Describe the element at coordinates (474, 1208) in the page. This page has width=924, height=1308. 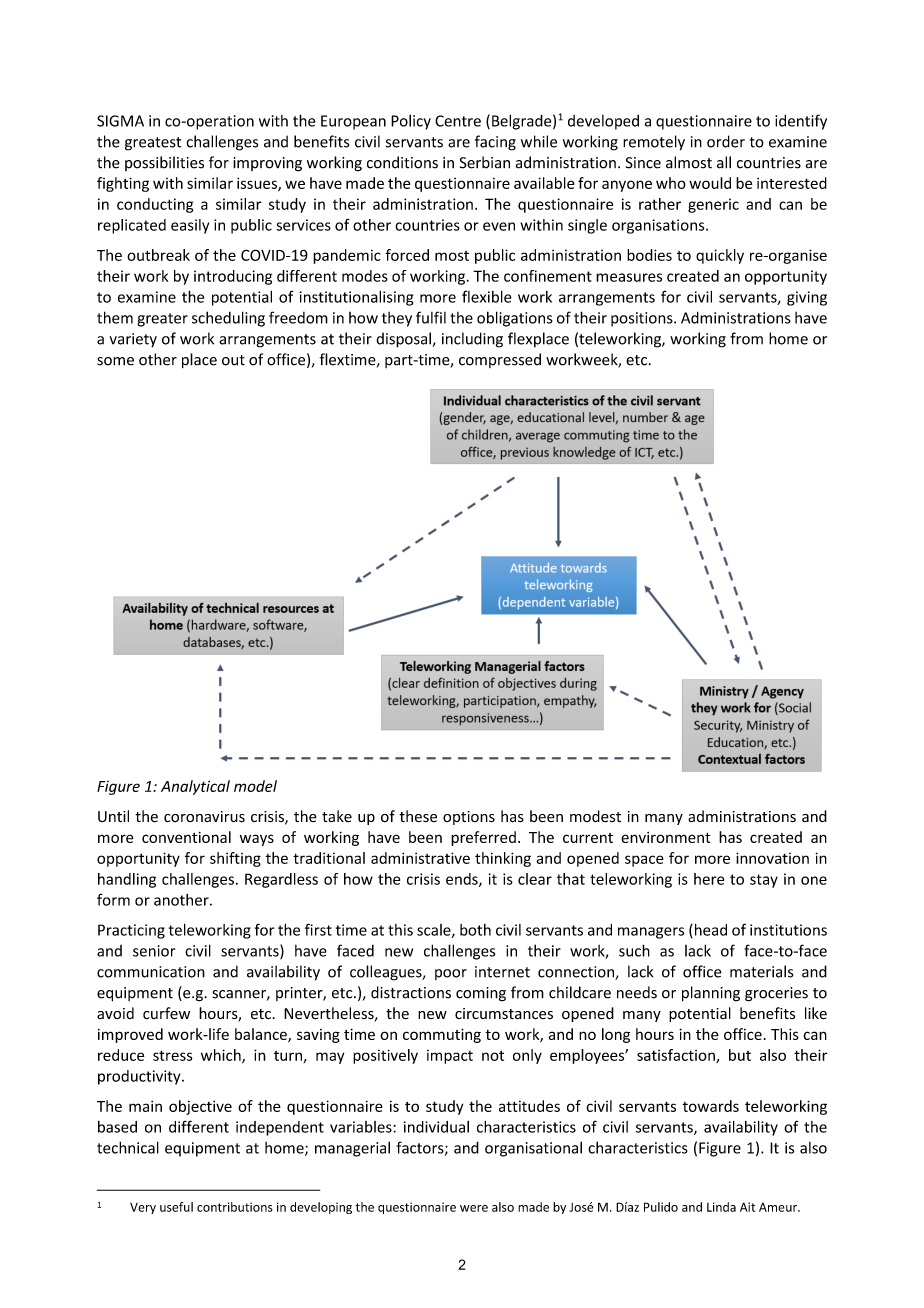
I see `were` at that location.
